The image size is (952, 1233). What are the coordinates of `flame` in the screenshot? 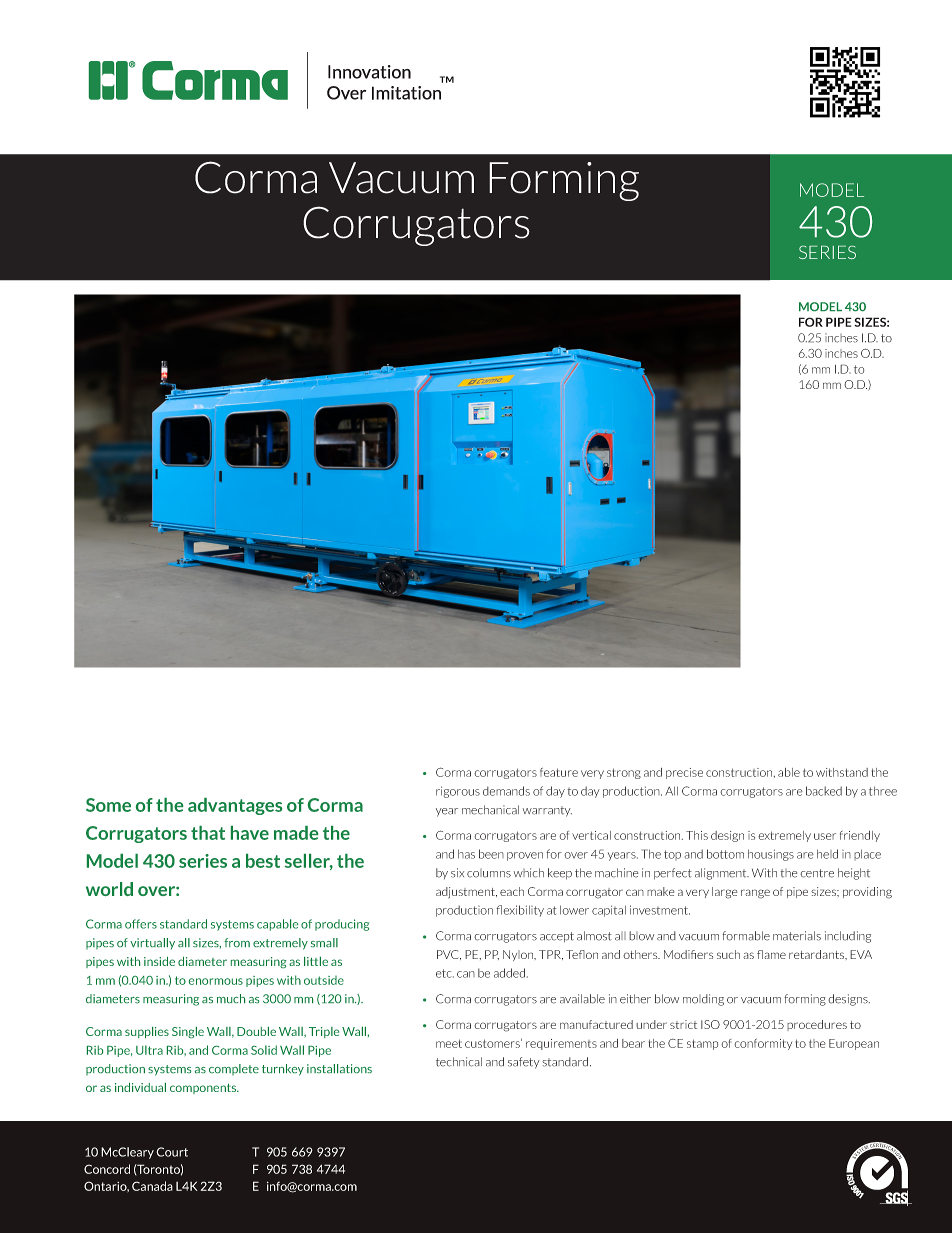 It's located at (771, 954).
